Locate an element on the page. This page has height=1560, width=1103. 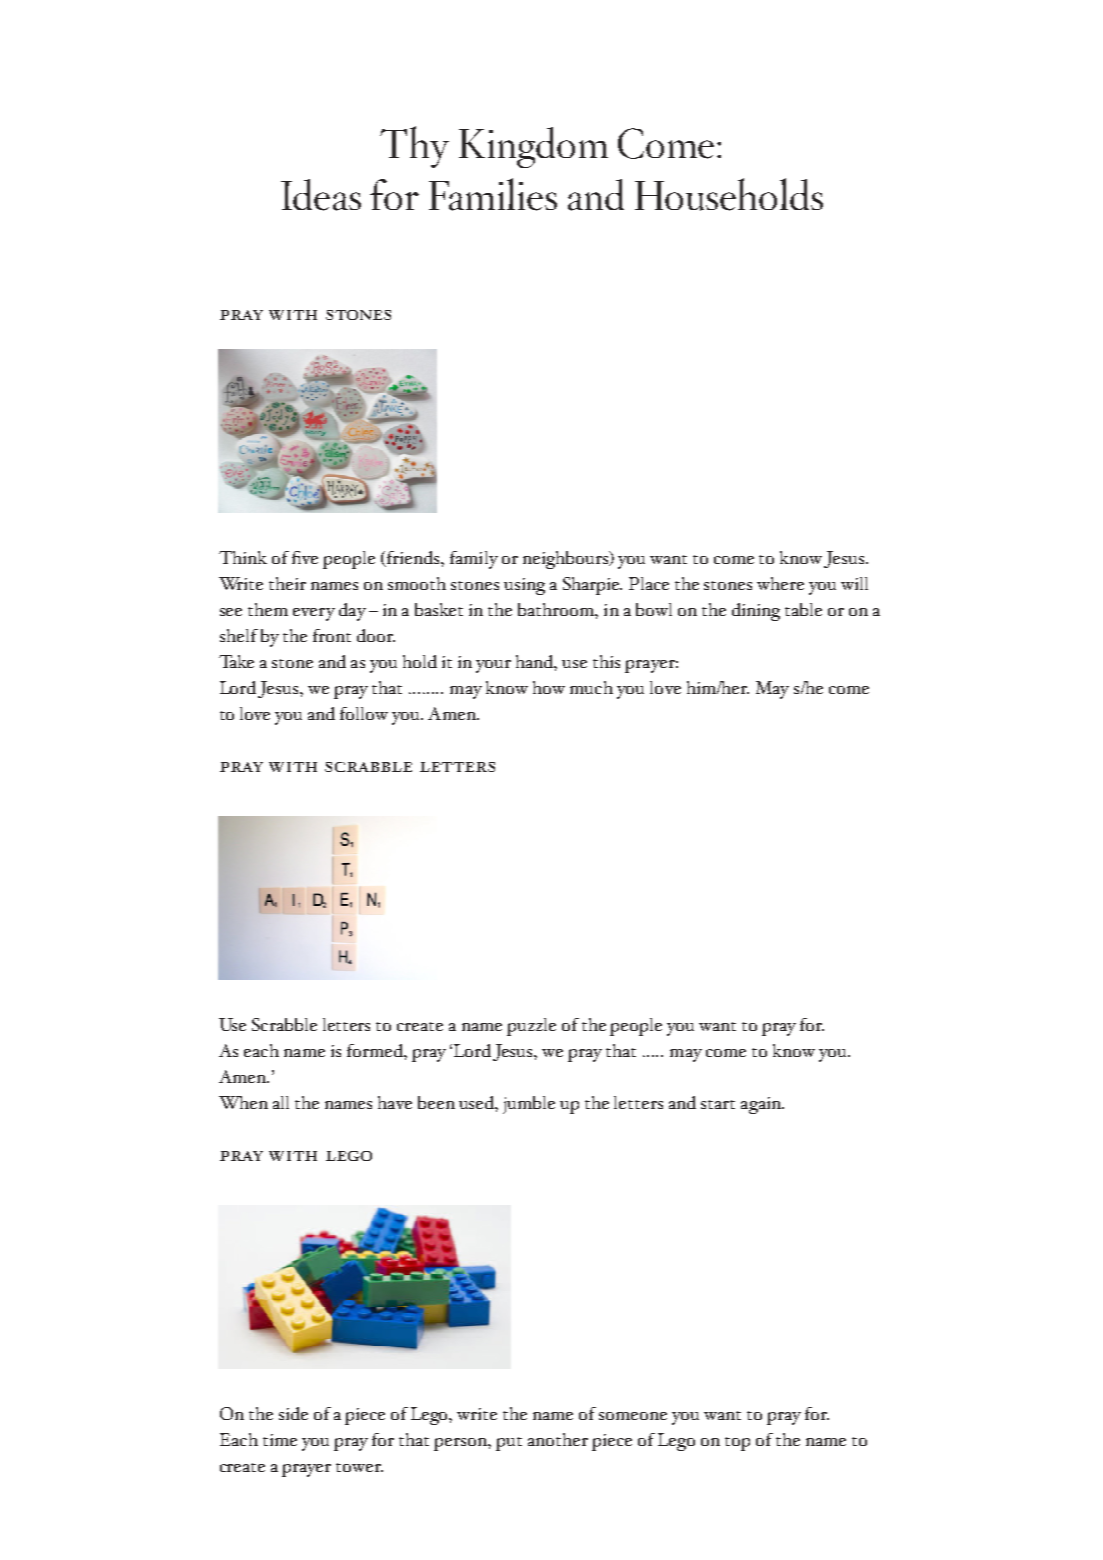
Thy is located at coordinates (414, 147).
